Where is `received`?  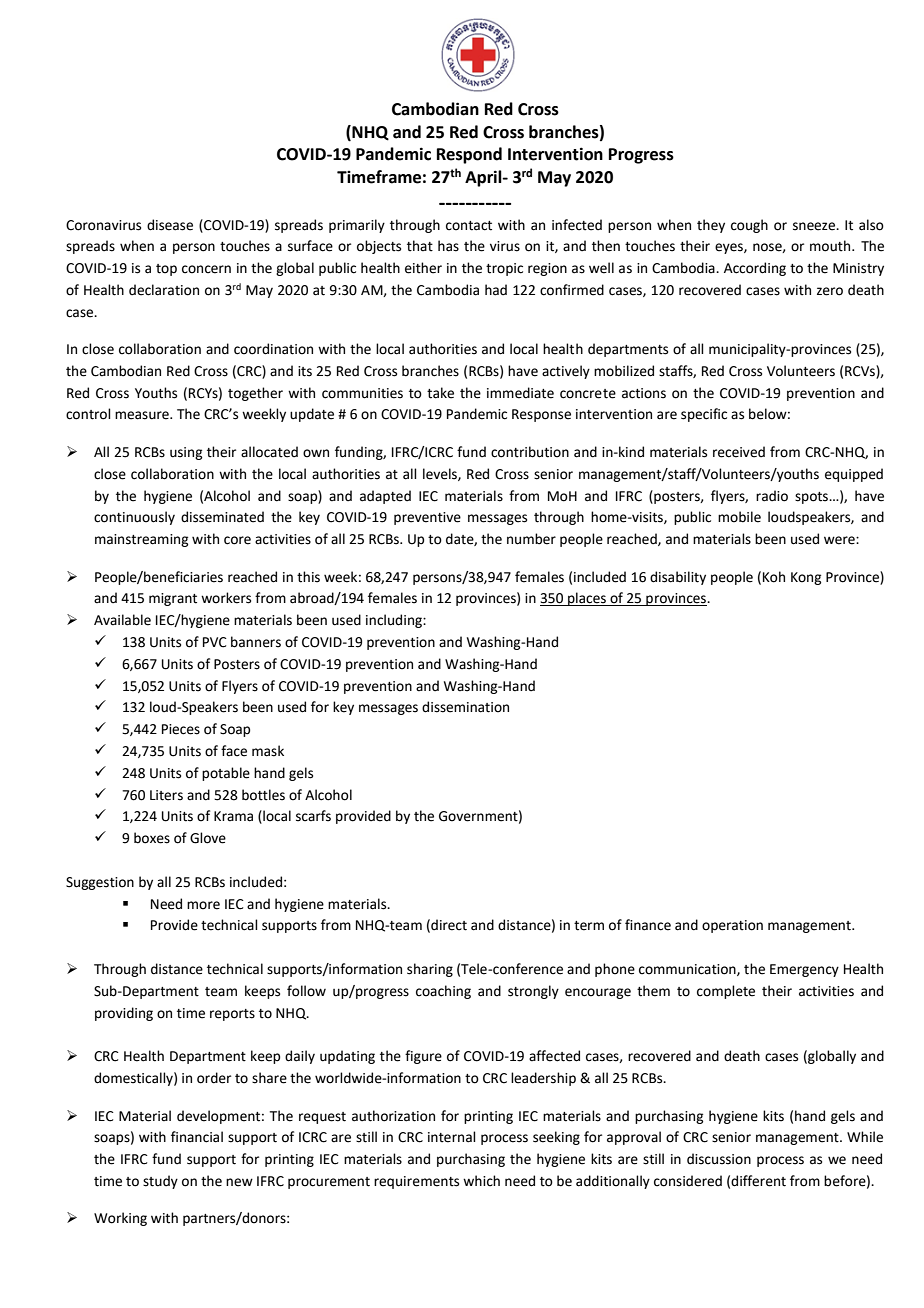 received is located at coordinates (739, 452).
